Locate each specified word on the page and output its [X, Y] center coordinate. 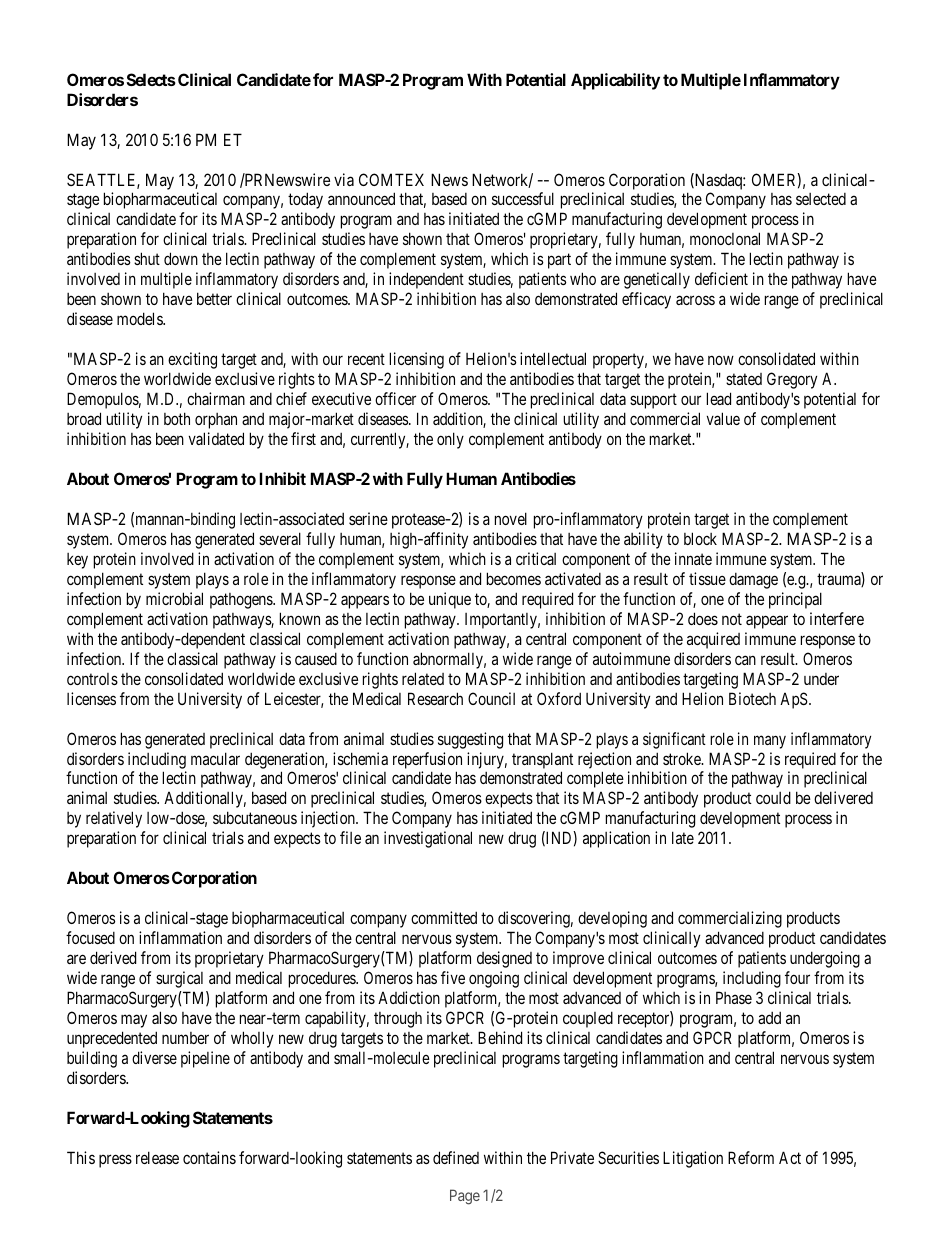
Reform [751, 1157]
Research [435, 698]
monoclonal [725, 238]
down [181, 258]
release [157, 1157]
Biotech [752, 698]
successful [523, 198]
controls [92, 679]
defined [456, 1157]
